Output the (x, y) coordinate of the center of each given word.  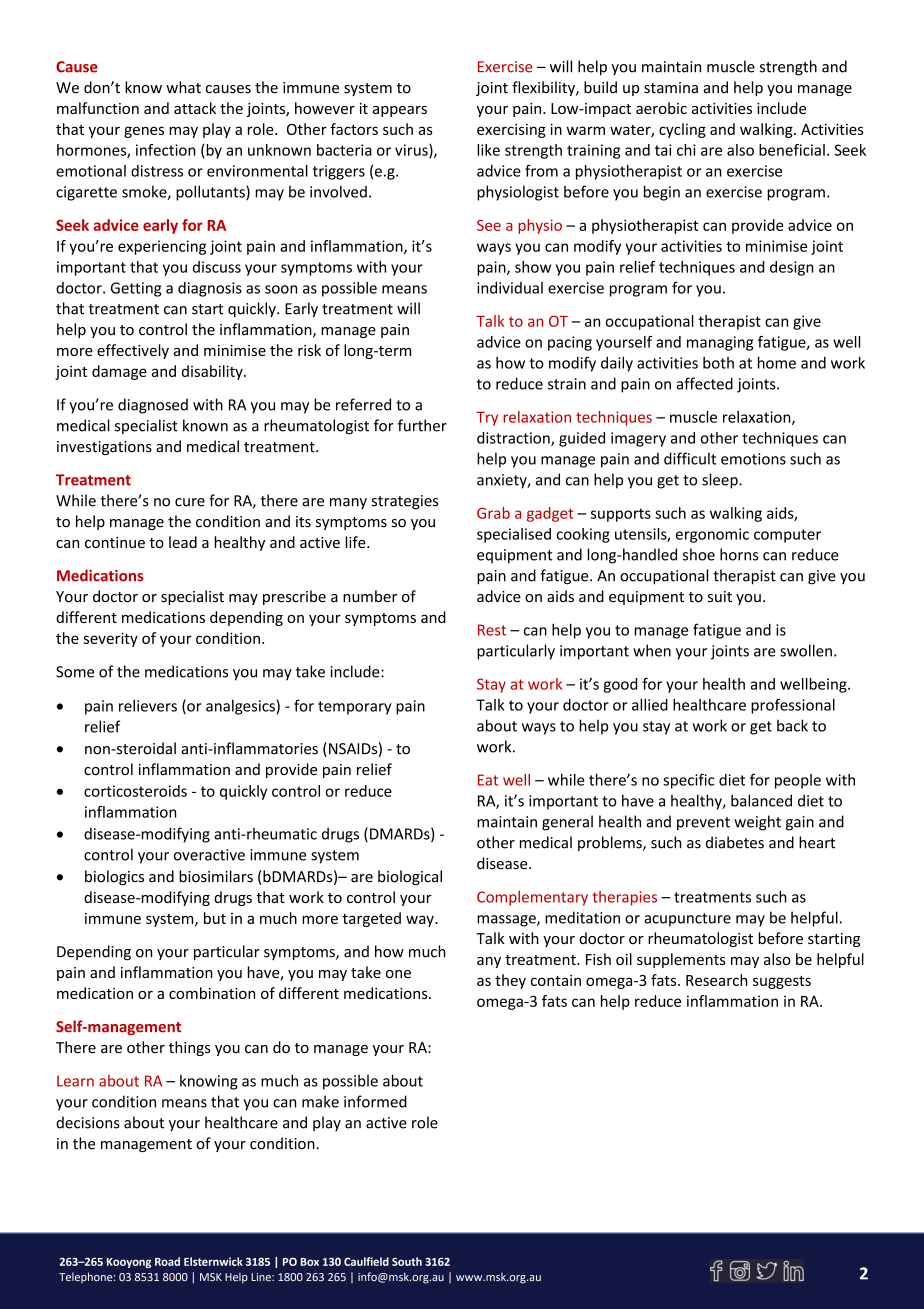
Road (167, 1261)
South (407, 1261)
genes (144, 132)
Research (716, 980)
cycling (682, 130)
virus (412, 151)
